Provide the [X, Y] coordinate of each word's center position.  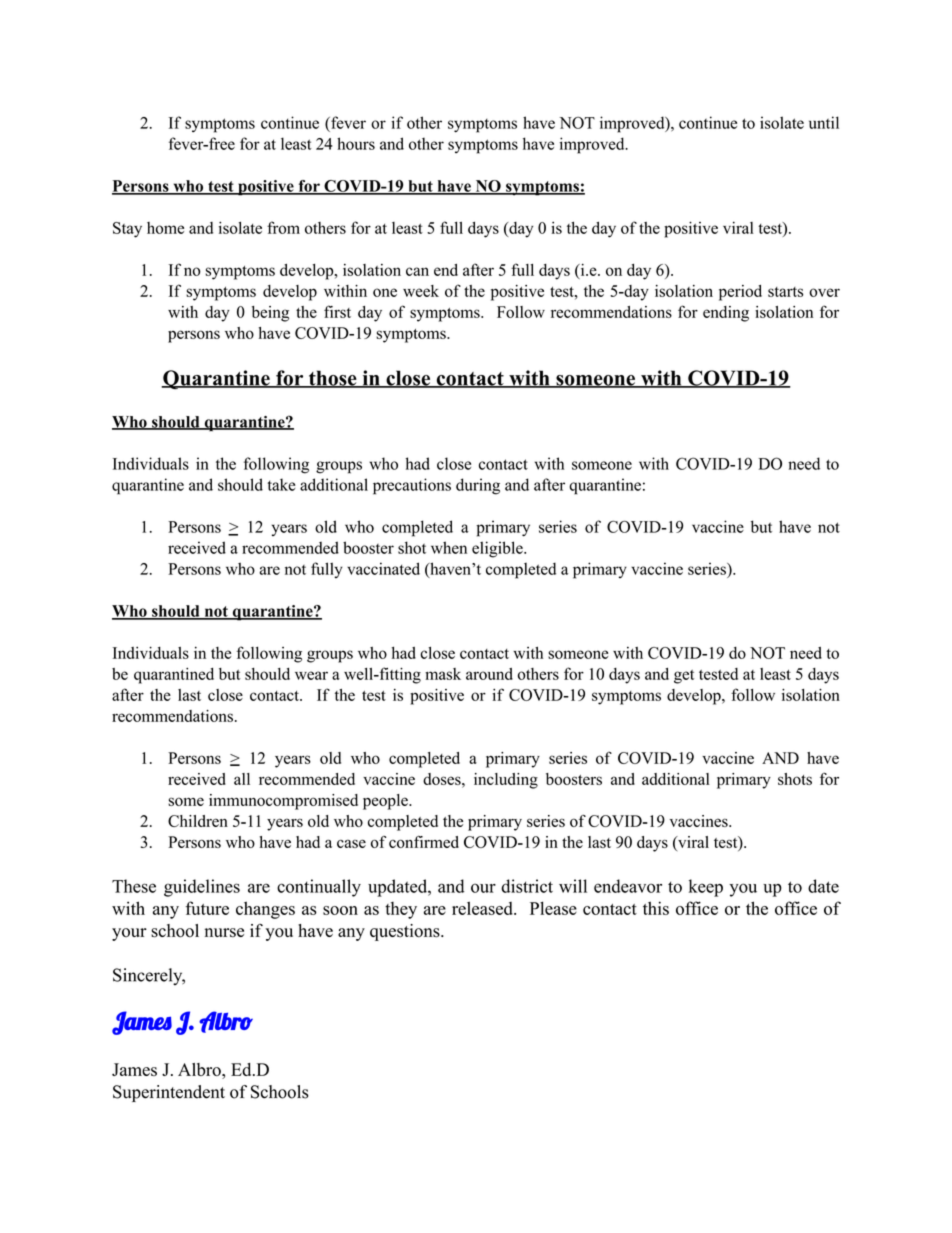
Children [198, 821]
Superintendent [169, 1093]
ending [726, 314]
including [506, 781]
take [282, 484]
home [165, 228]
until [824, 122]
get [684, 677]
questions [406, 932]
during [478, 486]
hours [356, 143]
